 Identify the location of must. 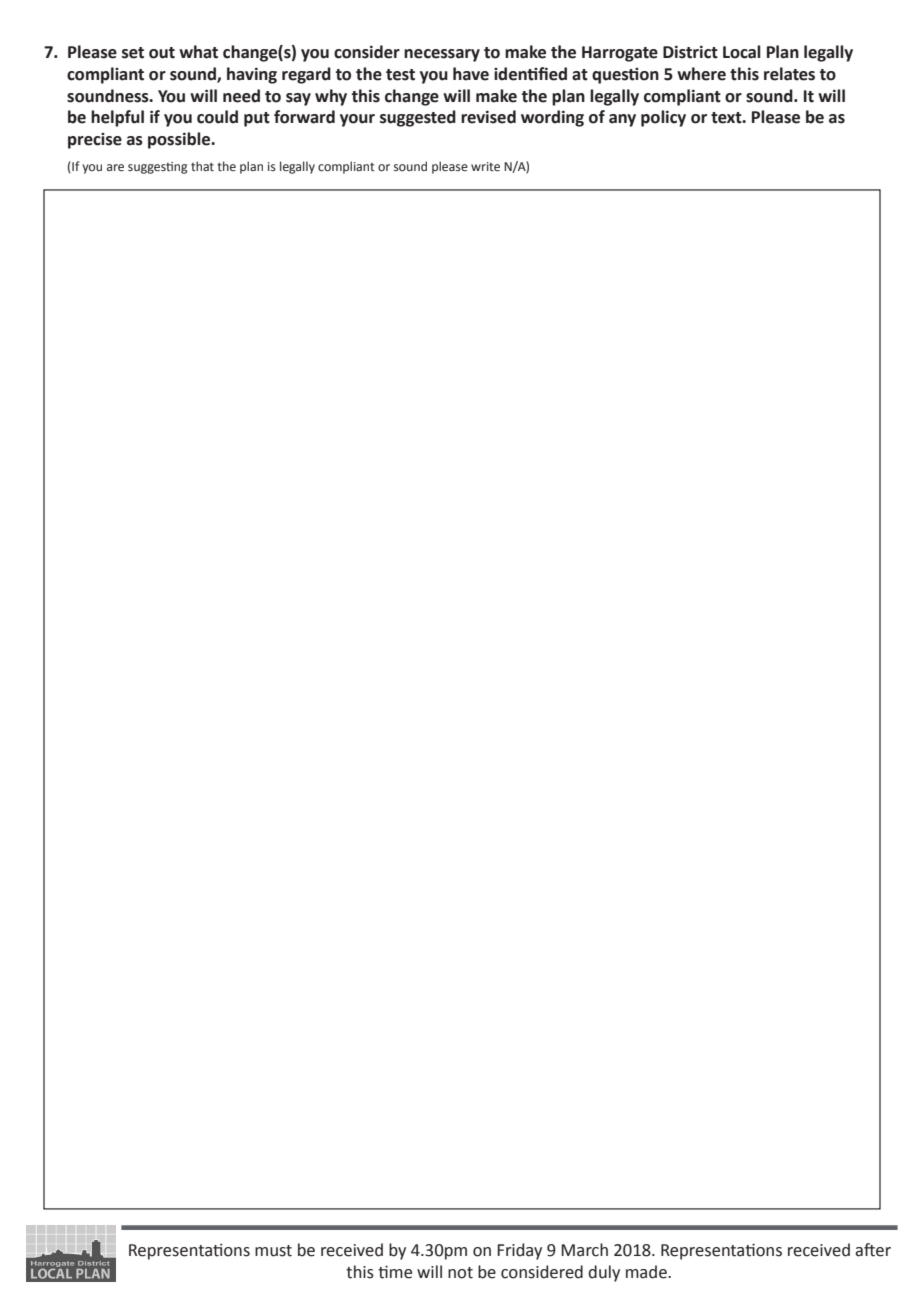
(273, 1251).
